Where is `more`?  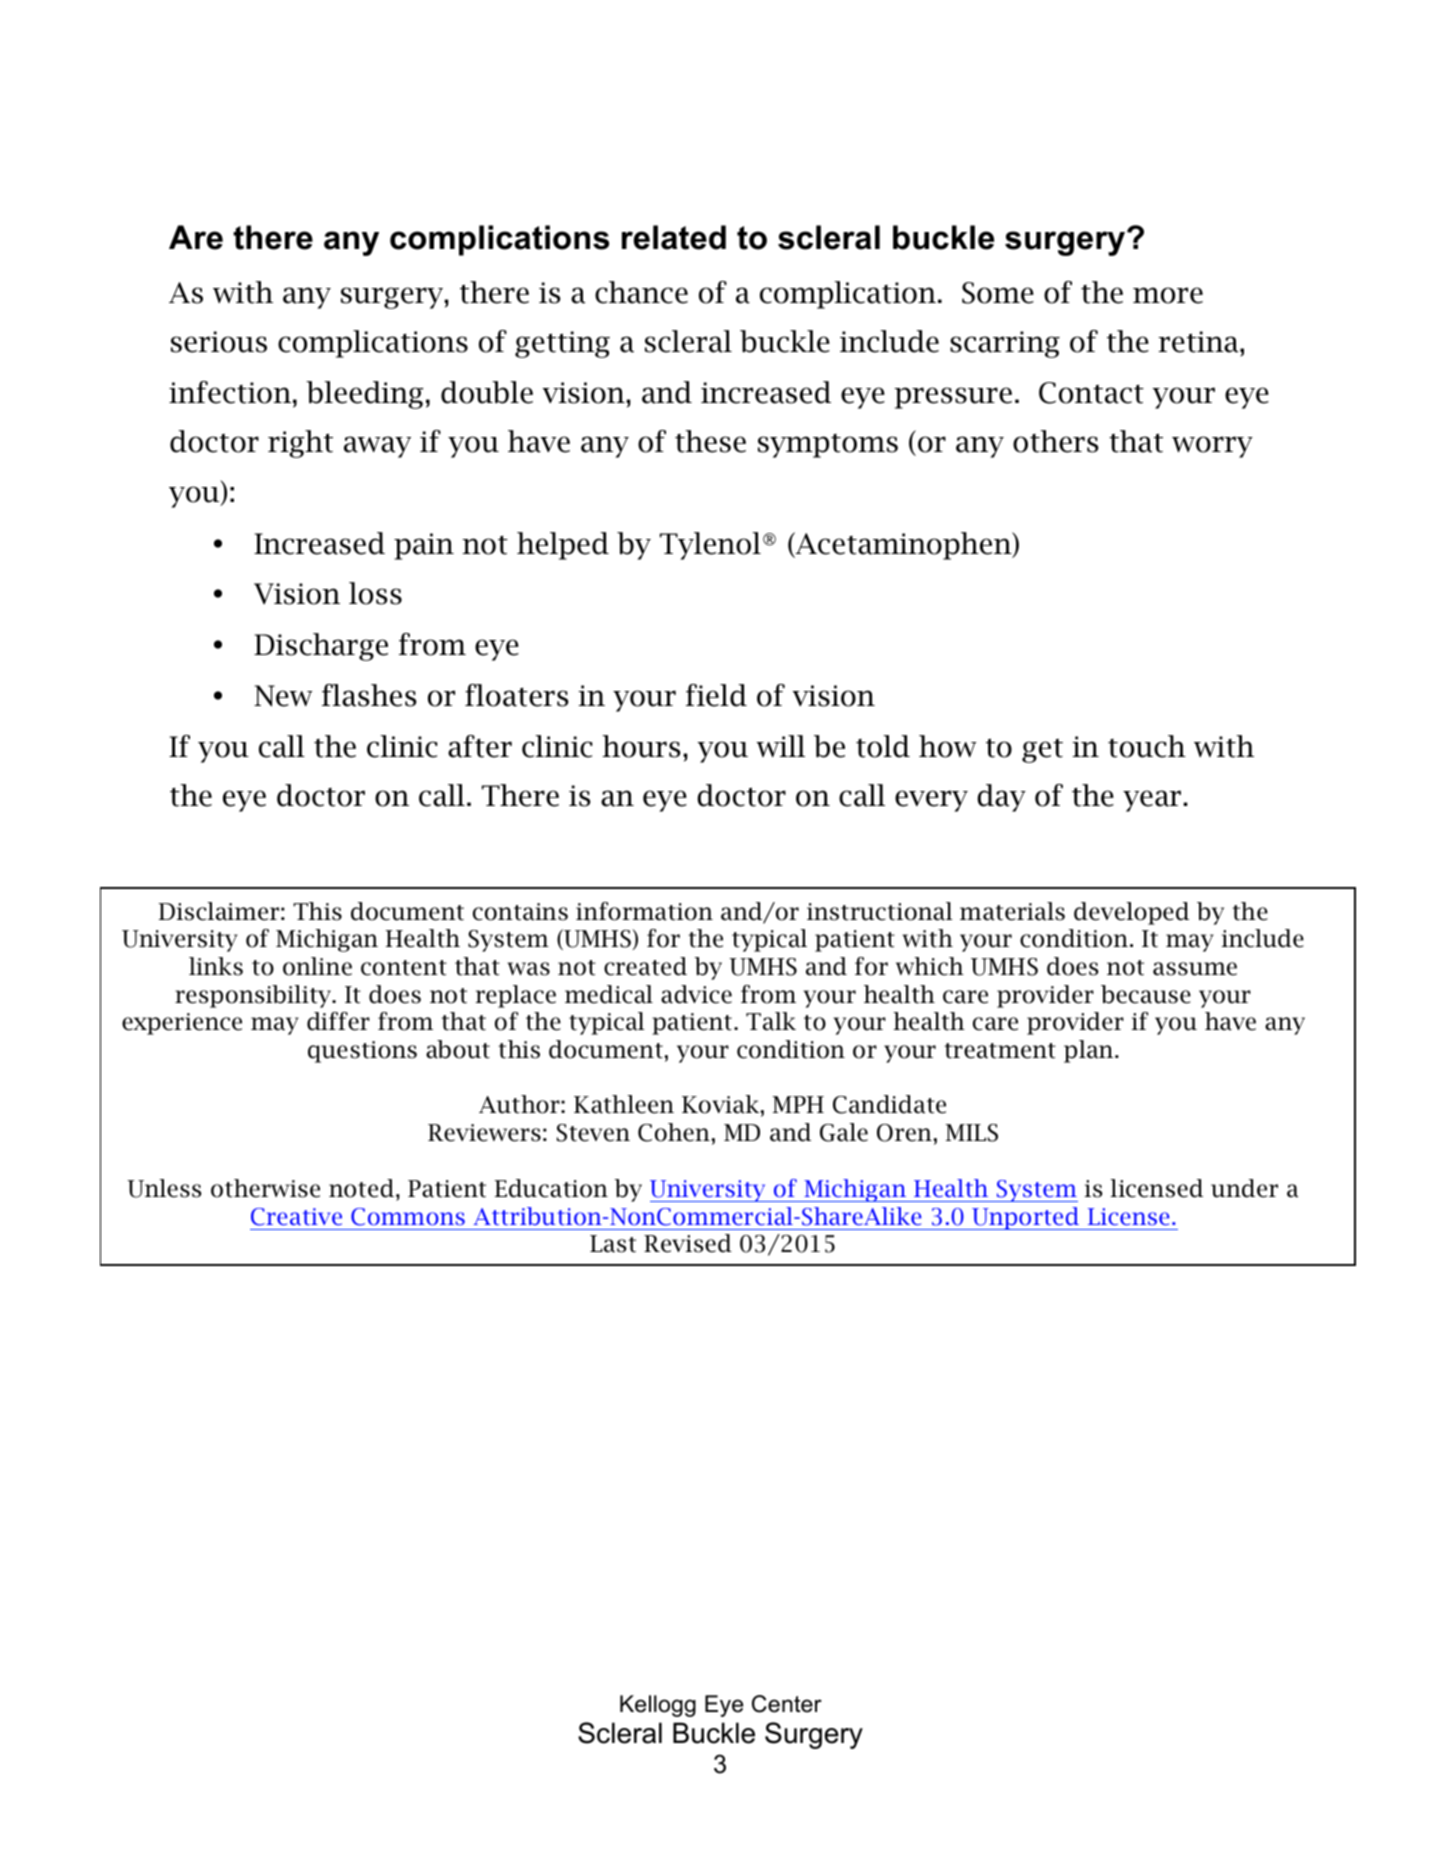 more is located at coordinates (1168, 295).
